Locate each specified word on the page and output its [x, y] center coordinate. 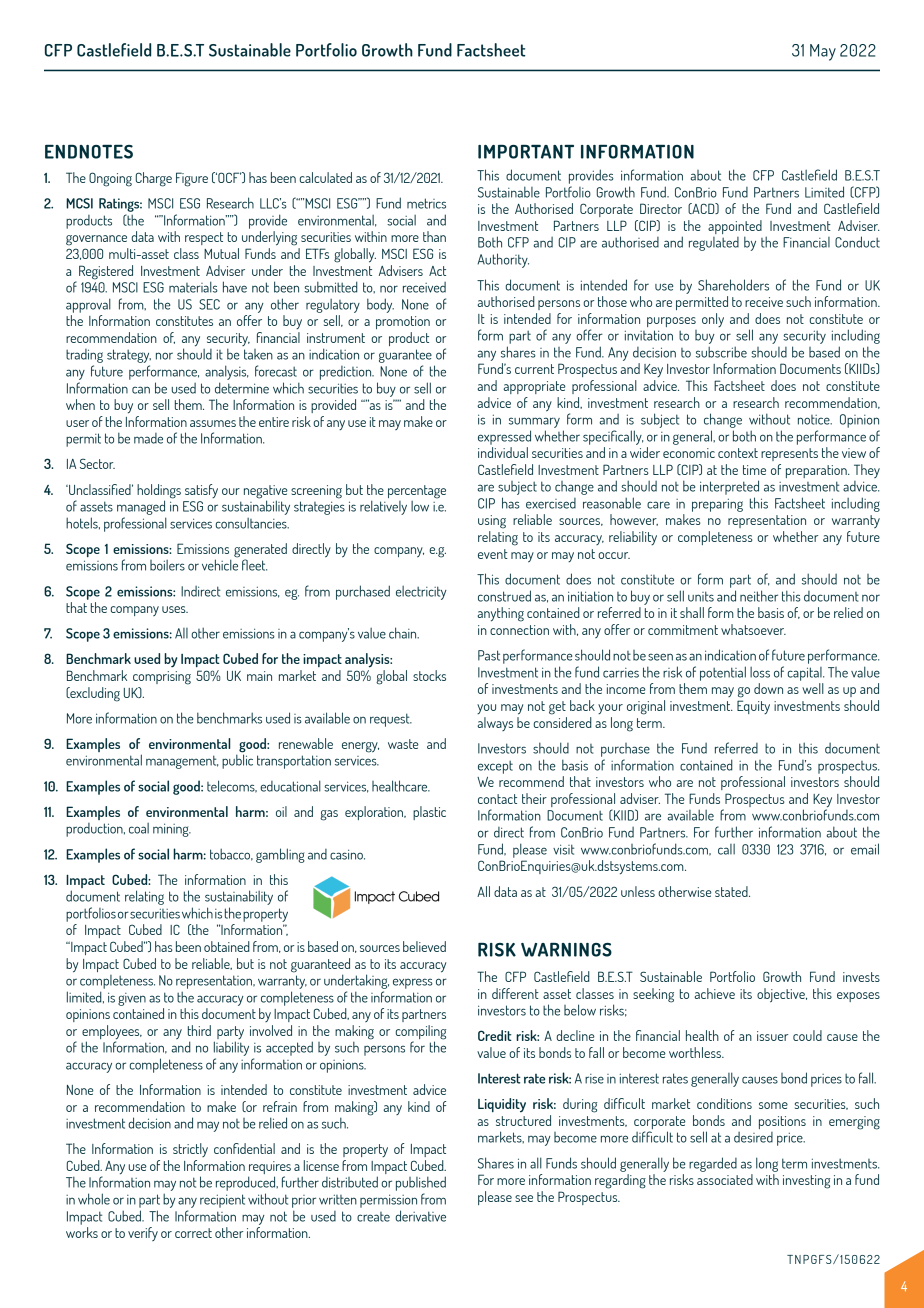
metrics [426, 203]
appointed [735, 228]
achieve [715, 993]
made [148, 438]
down [768, 688]
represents [789, 454]
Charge [154, 179]
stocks [429, 675]
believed [424, 946]
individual [503, 452]
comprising [162, 678]
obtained [227, 946]
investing [806, 1182]
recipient [222, 1201]
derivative [420, 1216]
